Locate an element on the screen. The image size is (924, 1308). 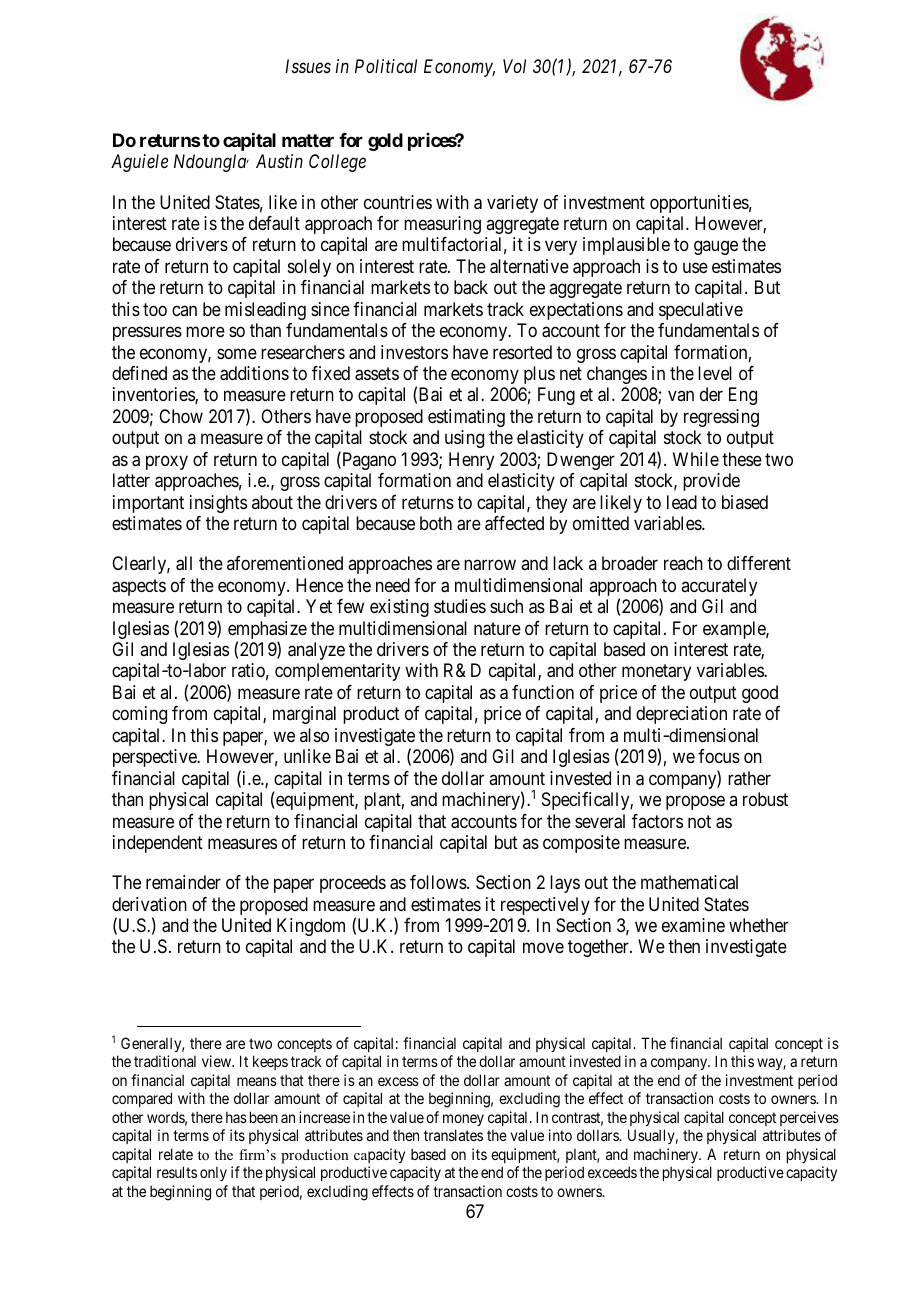
follows is located at coordinates (439, 882).
